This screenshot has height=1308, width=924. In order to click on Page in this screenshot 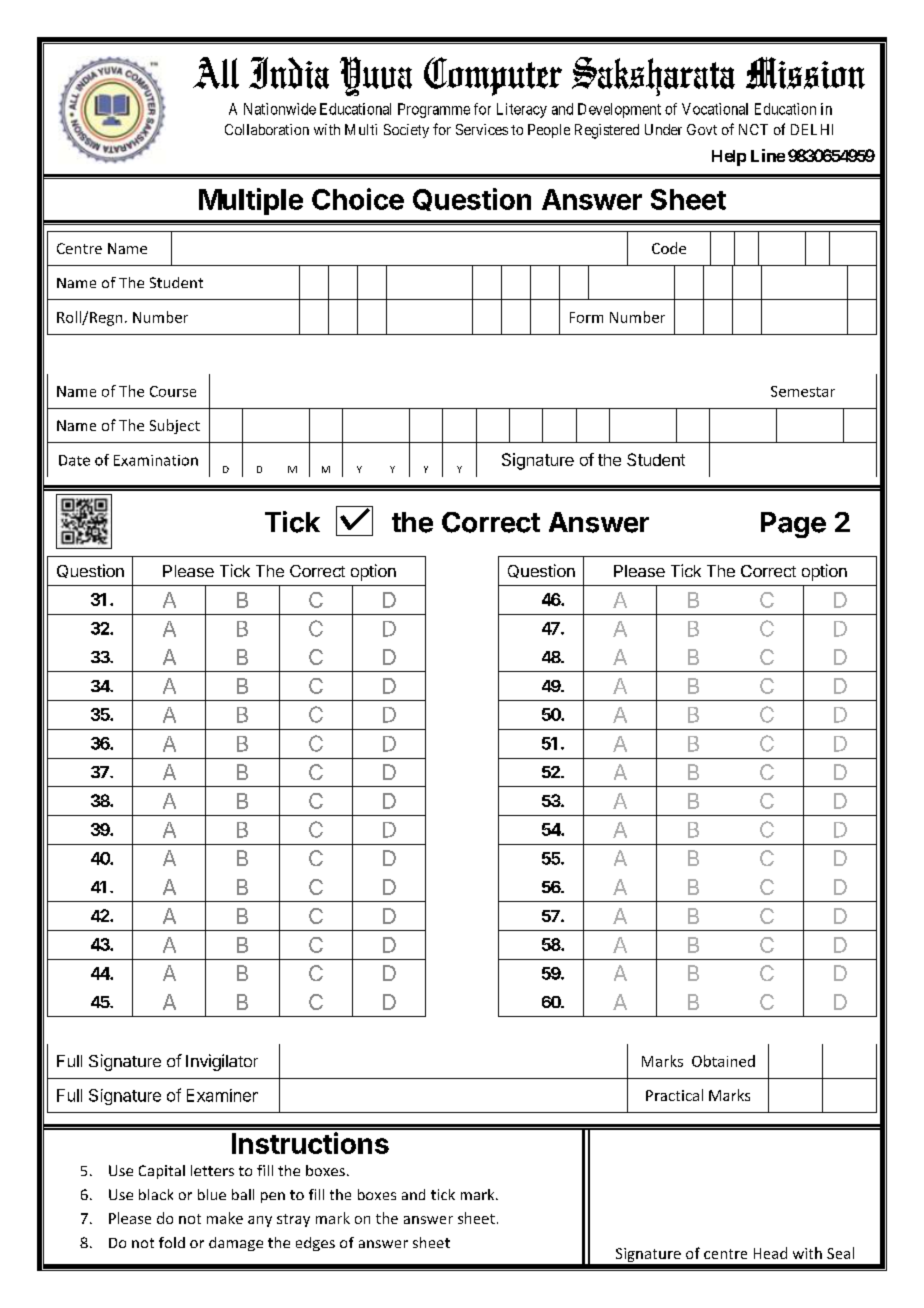, I will do `click(793, 525)`.
